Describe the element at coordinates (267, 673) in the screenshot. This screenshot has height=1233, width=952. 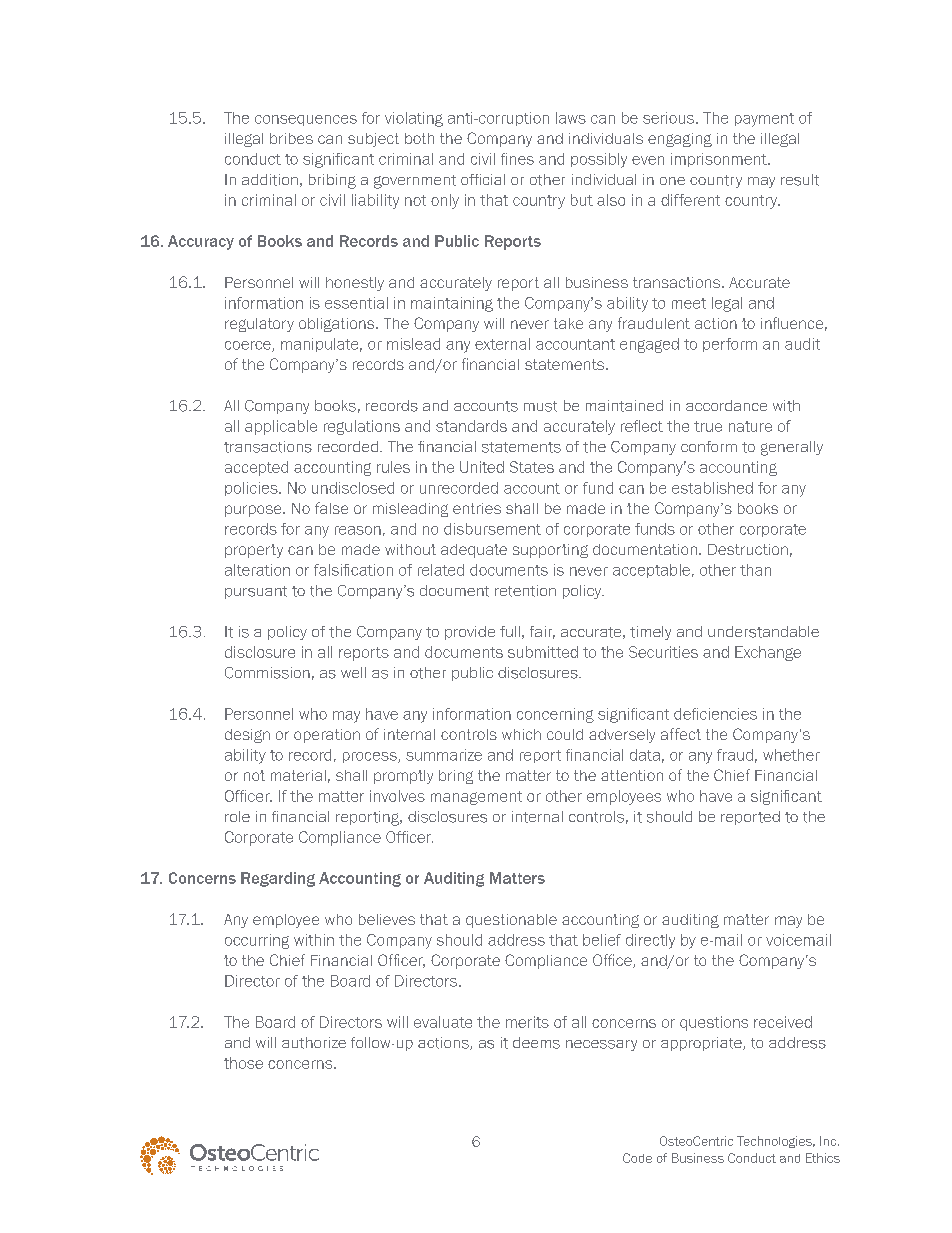
I see `Commission` at that location.
